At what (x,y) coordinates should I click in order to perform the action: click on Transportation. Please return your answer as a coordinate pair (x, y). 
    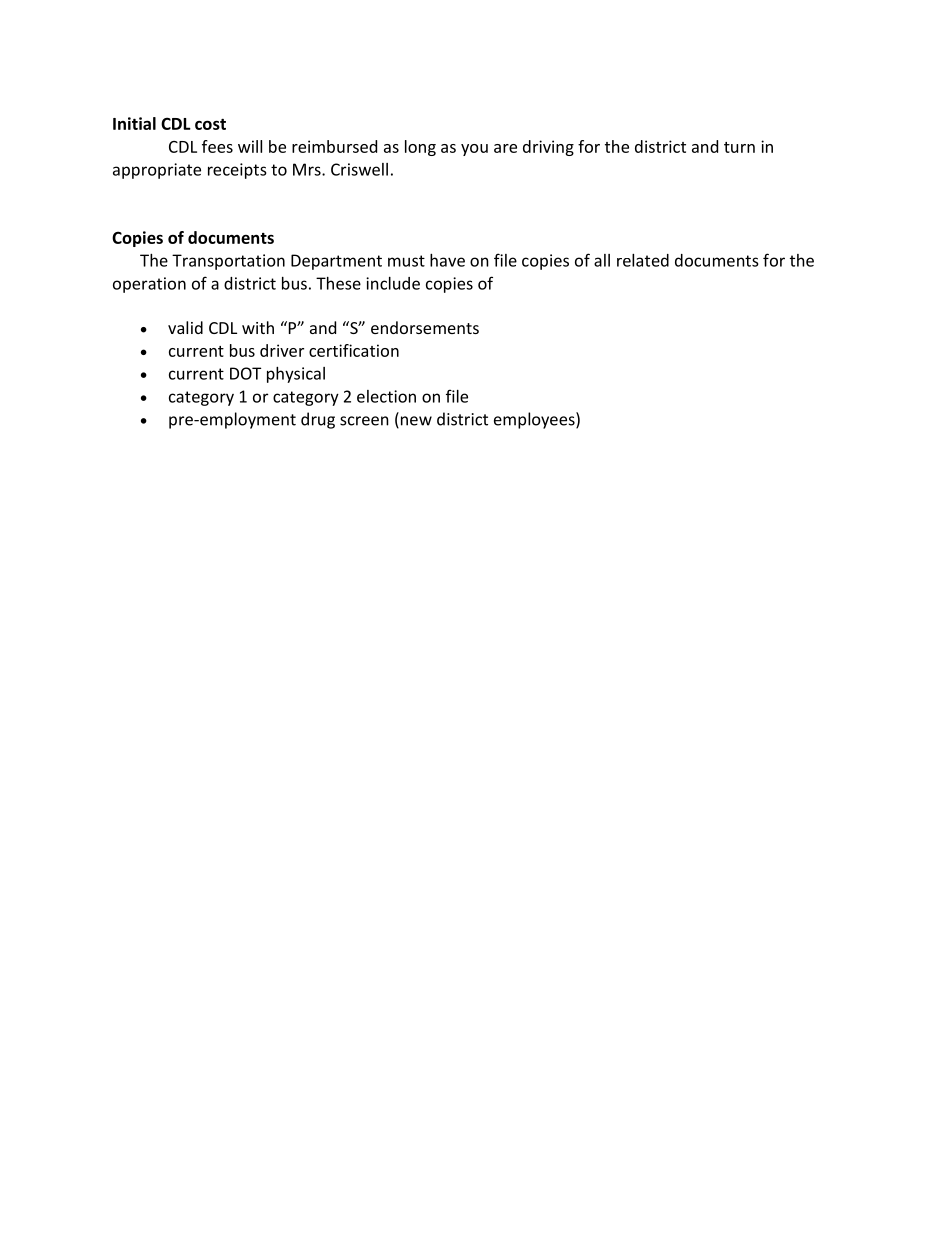
    Looking at the image, I should click on (228, 262).
